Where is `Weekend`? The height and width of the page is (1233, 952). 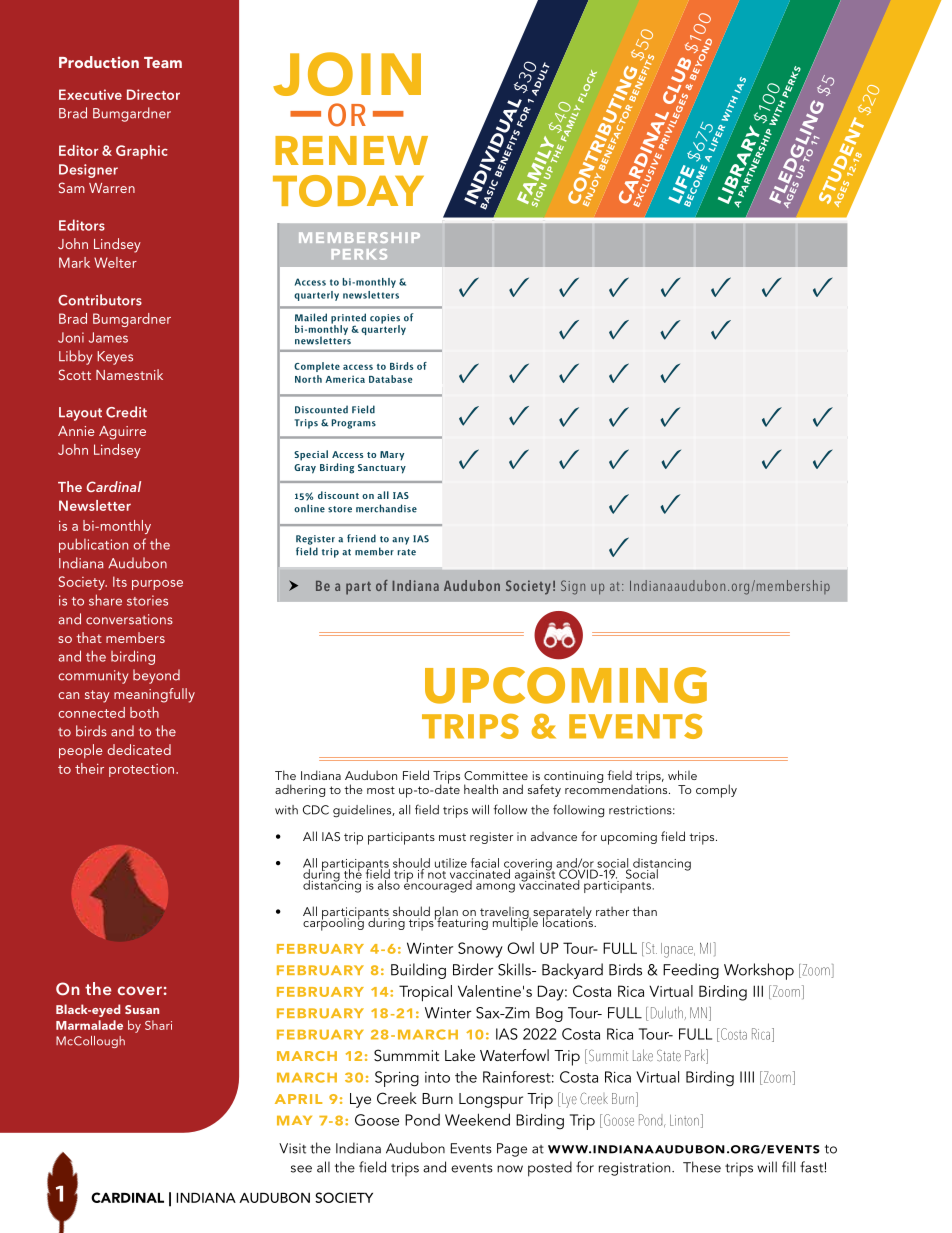 Weekend is located at coordinates (477, 1119).
